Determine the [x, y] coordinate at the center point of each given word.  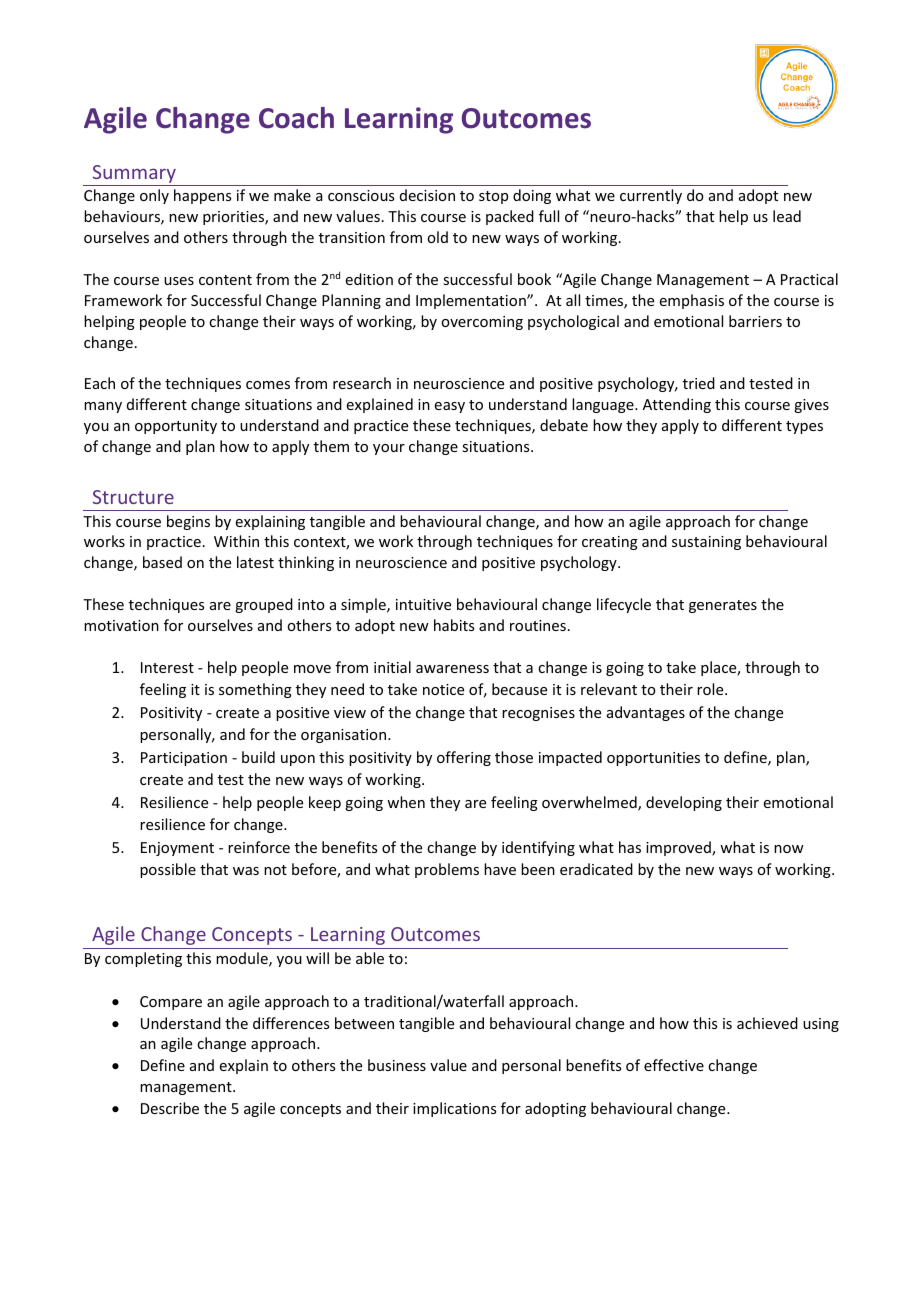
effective [674, 1065]
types [804, 427]
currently [651, 196]
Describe [170, 1108]
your [389, 449]
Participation [184, 759]
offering [464, 758]
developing [684, 803]
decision [427, 195]
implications [454, 1109]
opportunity [176, 427]
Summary [134, 175]
